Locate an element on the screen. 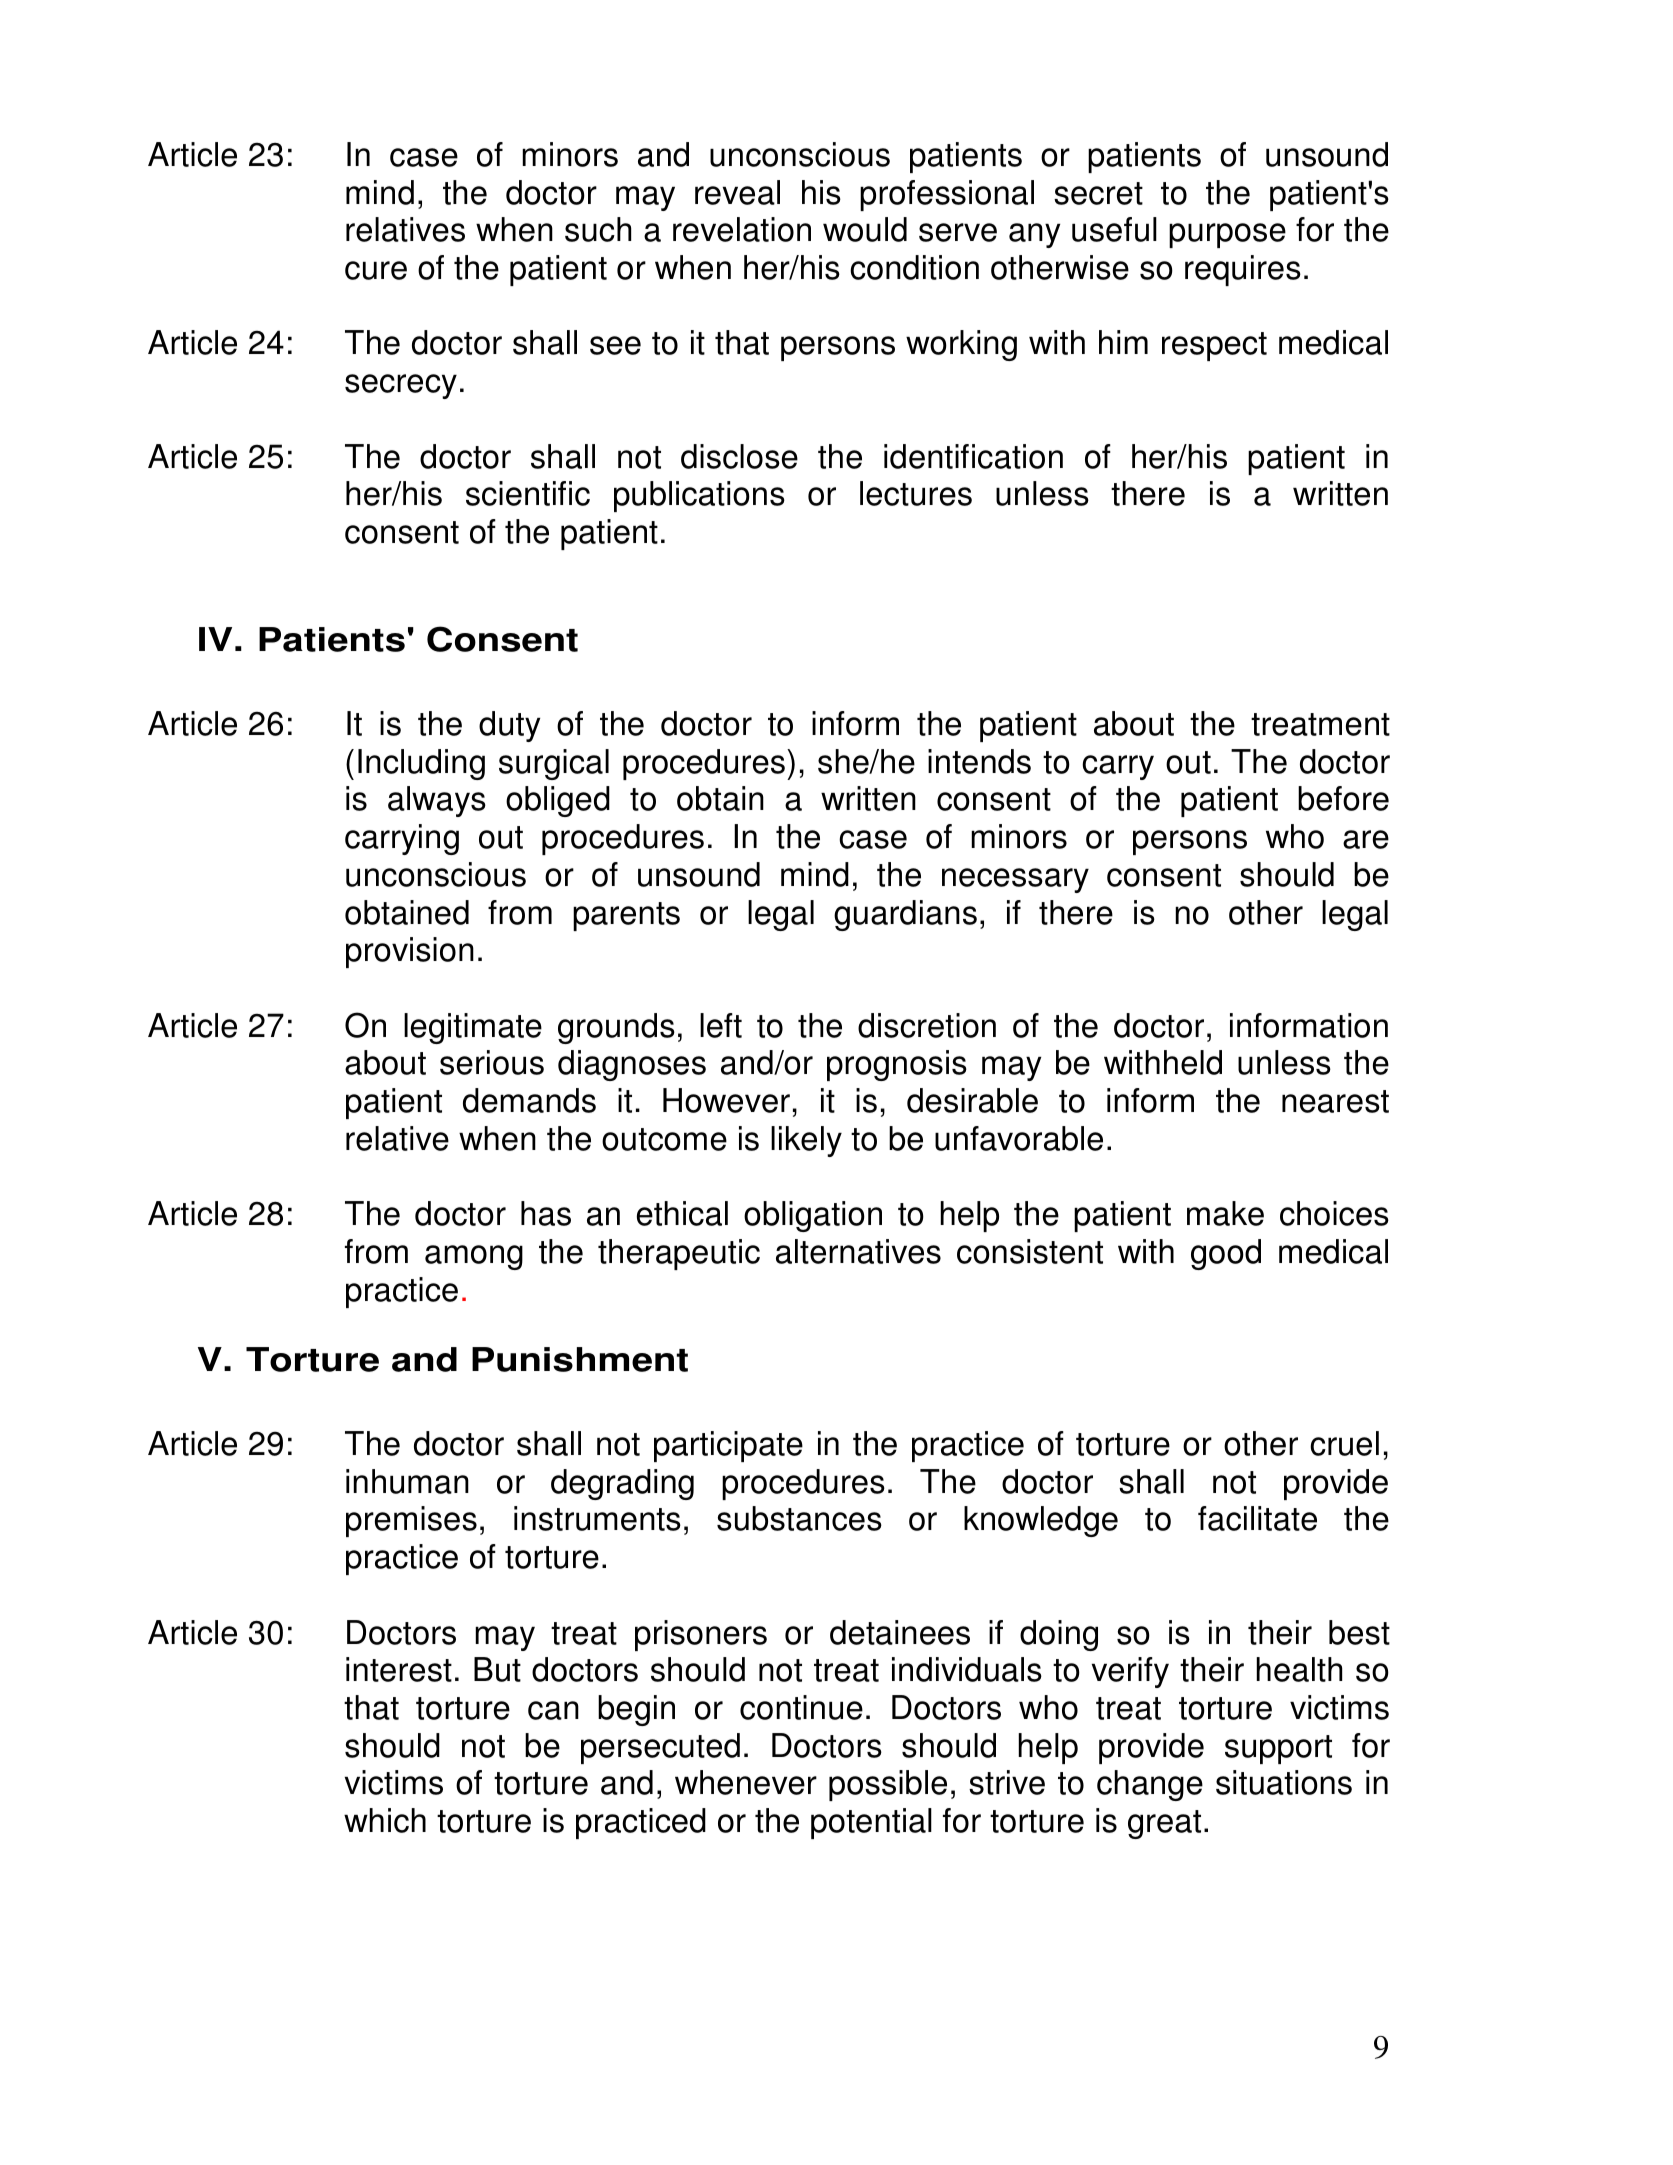 Image resolution: width=1673 pixels, height=2165 pixels. would is located at coordinates (865, 229).
